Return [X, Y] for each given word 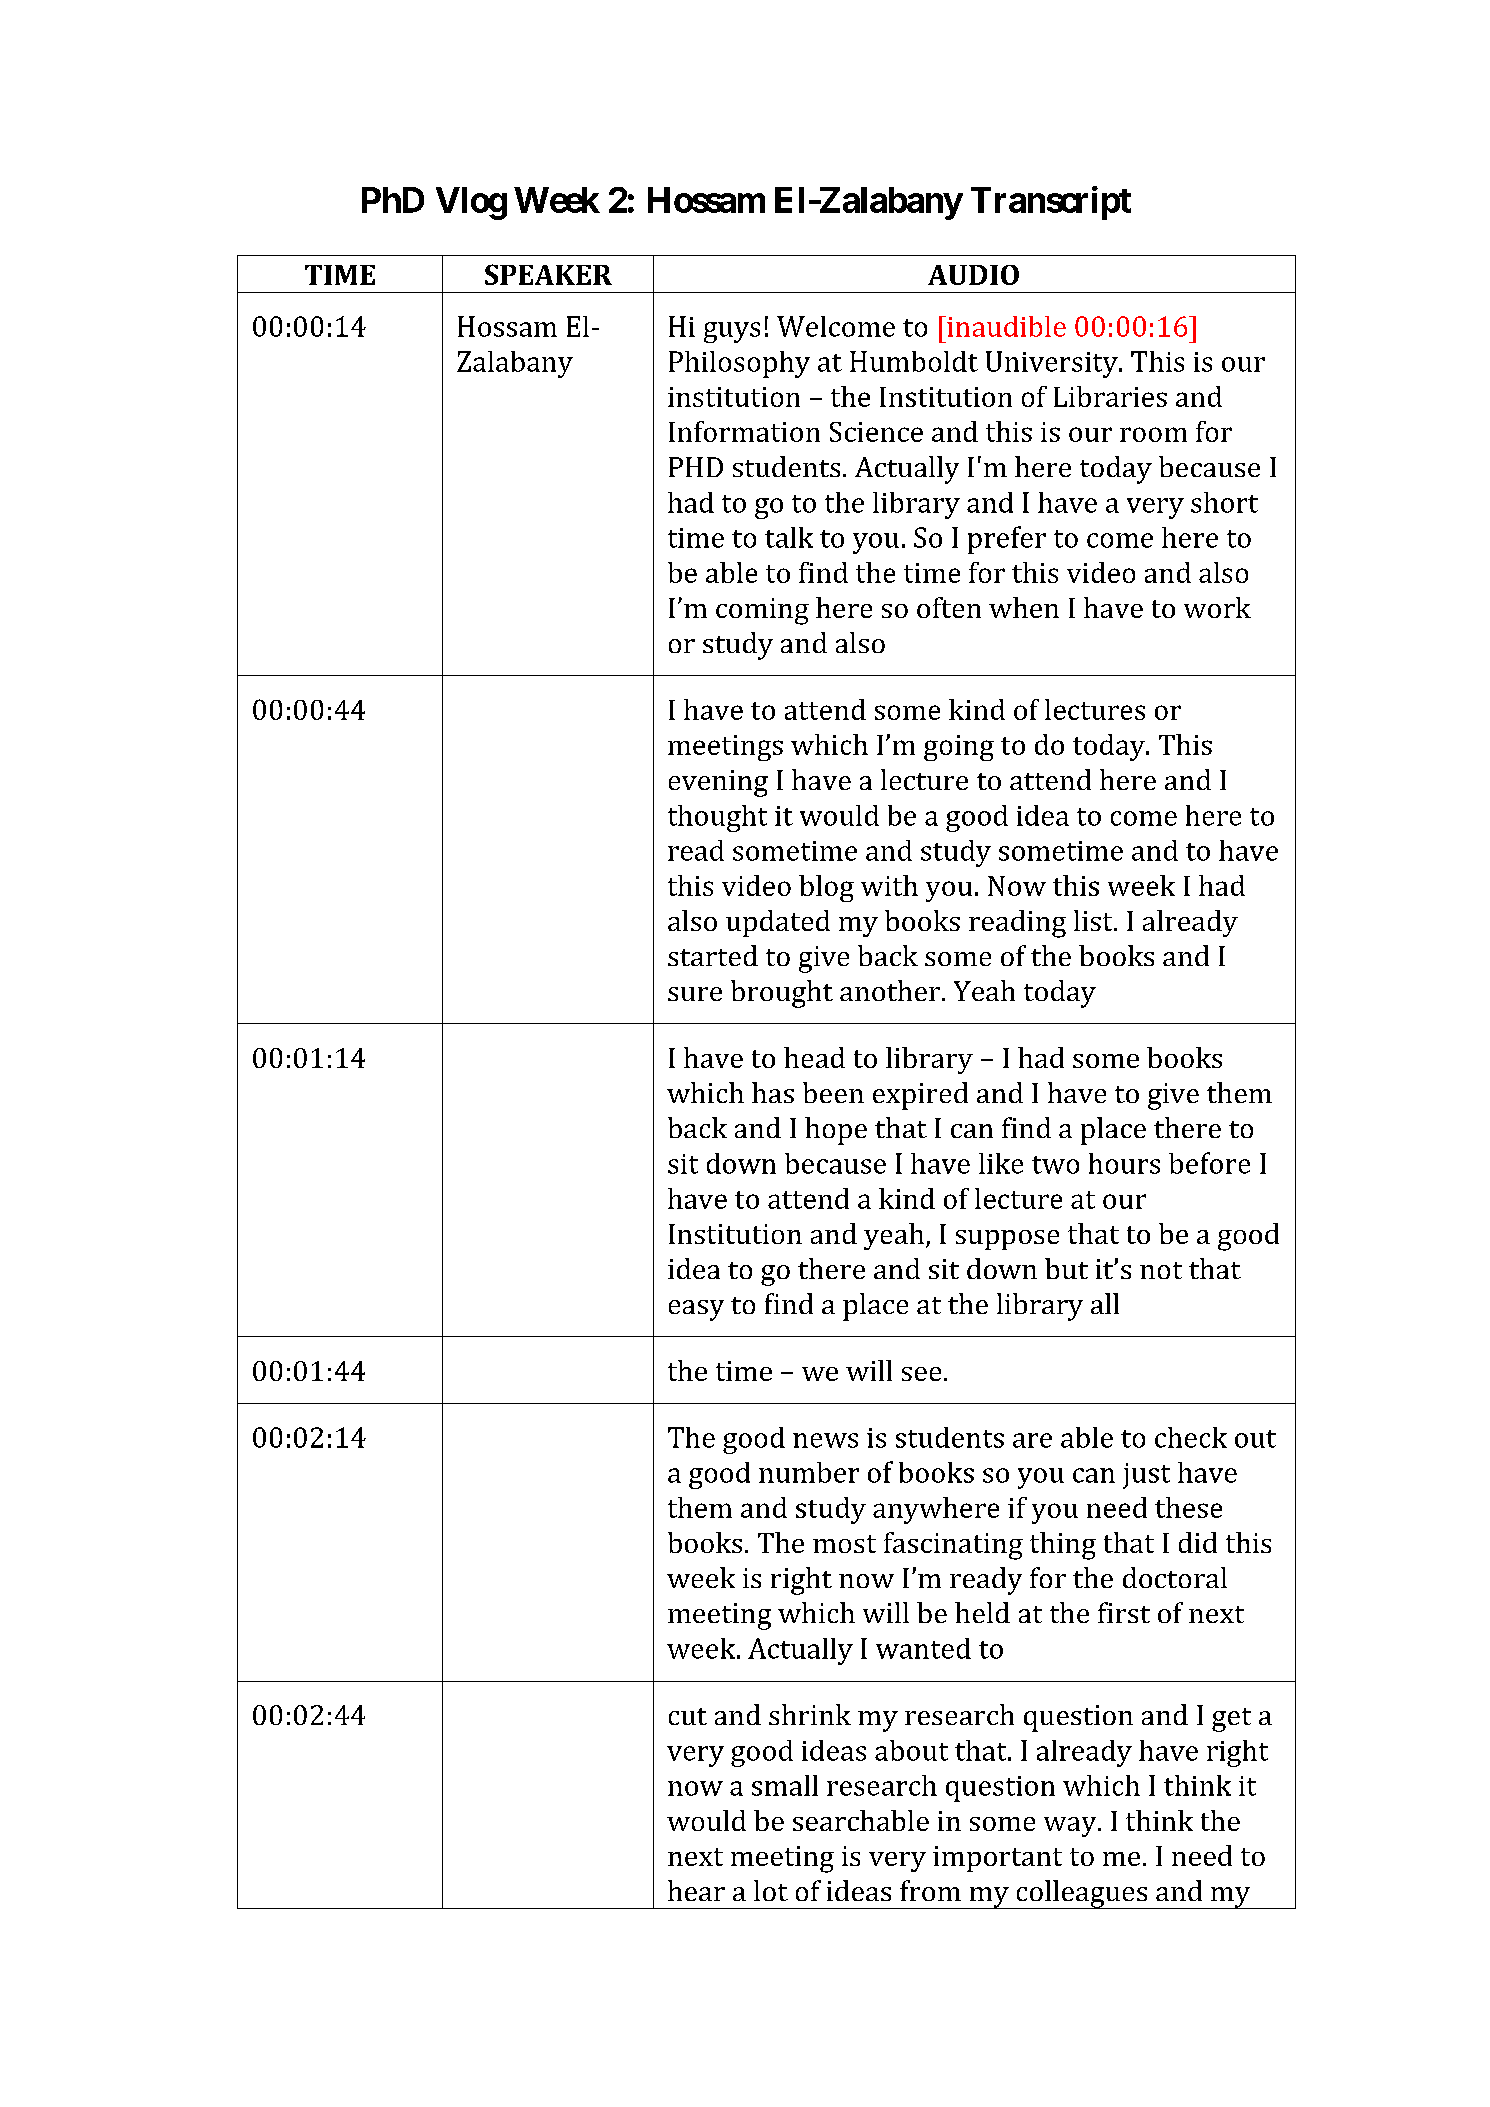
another [890, 990]
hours [1124, 1163]
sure [695, 994]
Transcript [1051, 203]
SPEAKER [548, 274]
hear [696, 1890]
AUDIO [973, 275]
